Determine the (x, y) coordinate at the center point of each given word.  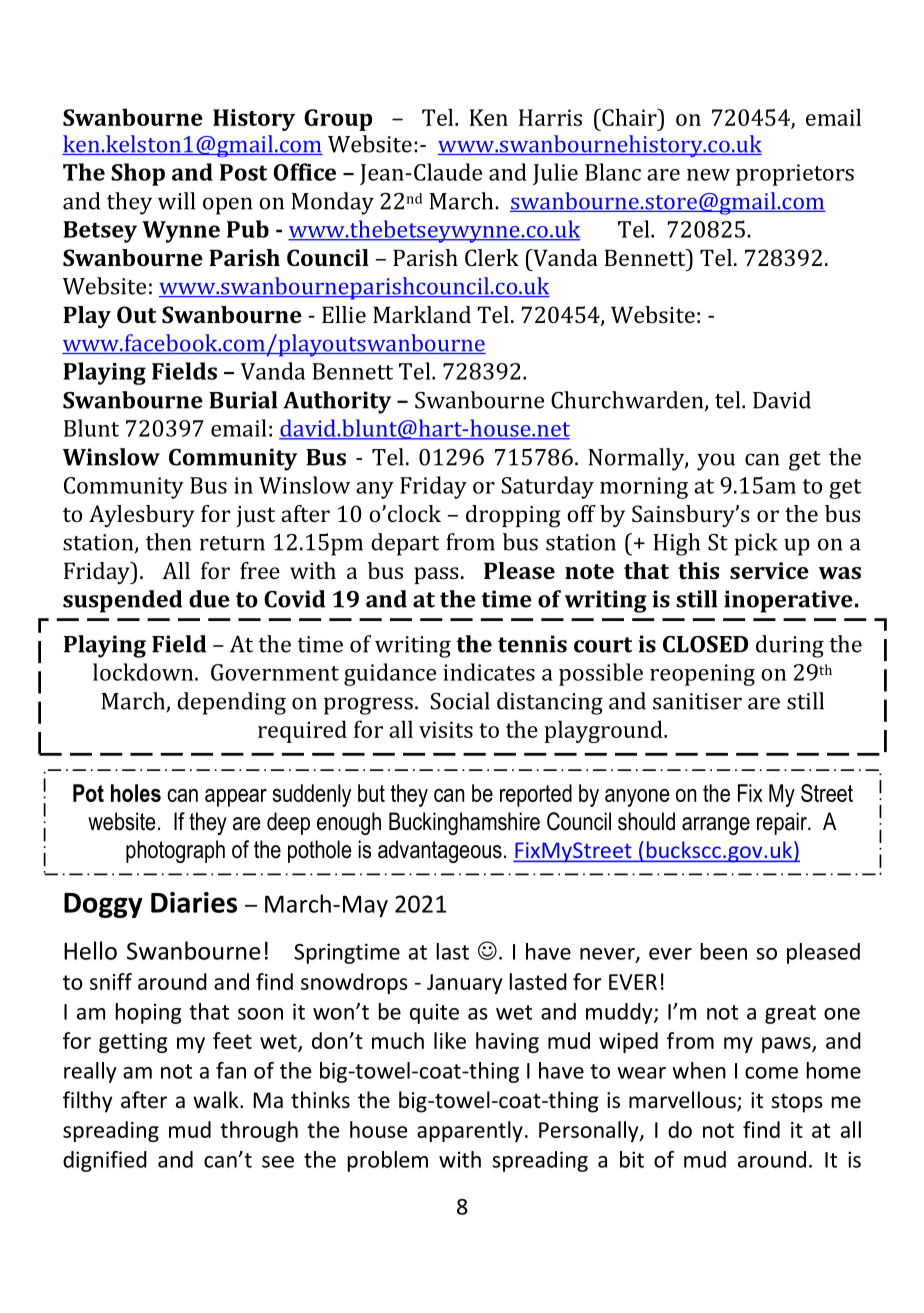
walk (217, 1099)
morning (644, 488)
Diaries (194, 902)
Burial (243, 400)
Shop (138, 174)
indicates (489, 672)
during (790, 646)
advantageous (440, 851)
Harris (550, 117)
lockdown (144, 672)
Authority (337, 402)
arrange (716, 826)
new (708, 175)
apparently (470, 1131)
